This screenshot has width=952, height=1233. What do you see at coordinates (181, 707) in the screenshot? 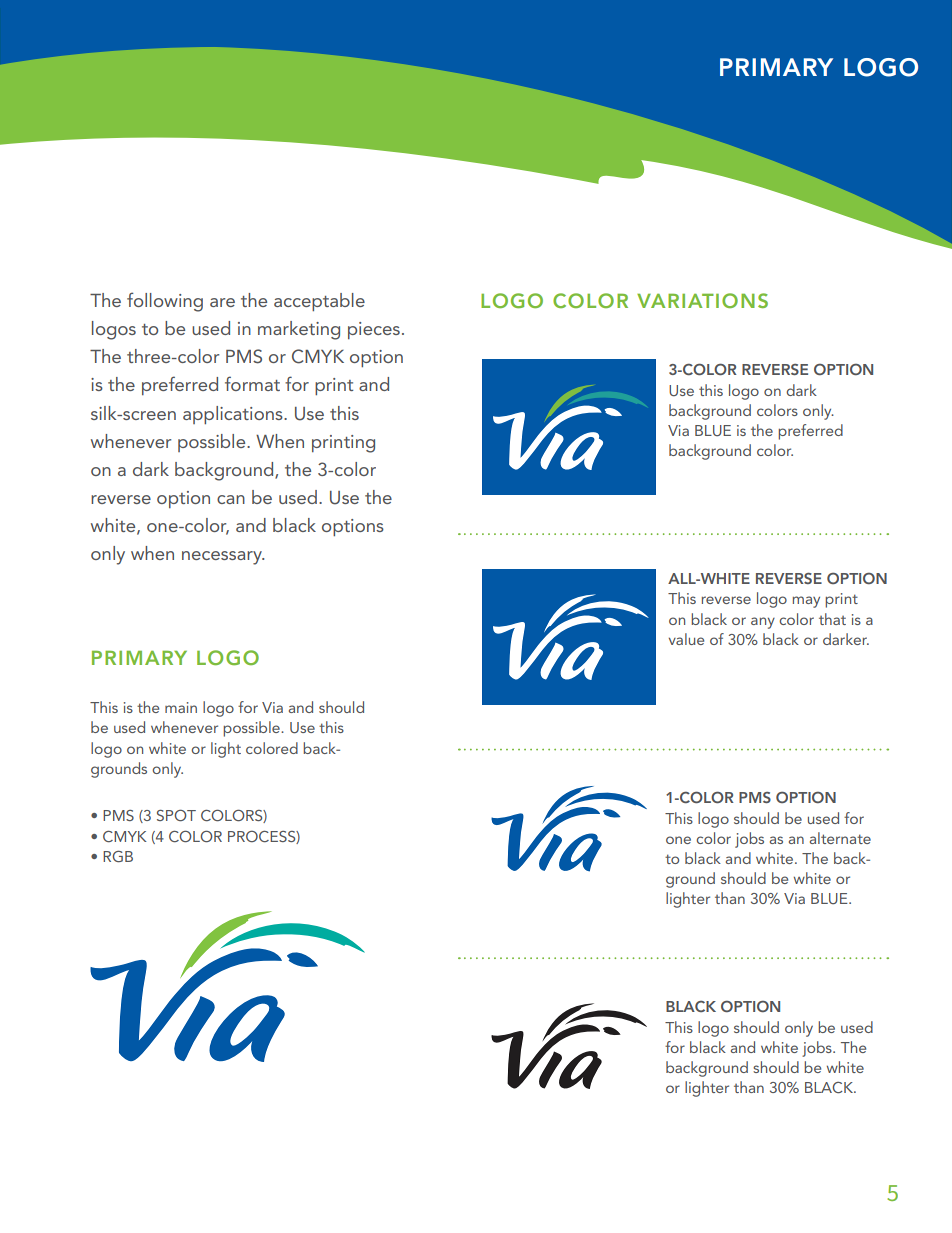
I see `main` at bounding box center [181, 707].
